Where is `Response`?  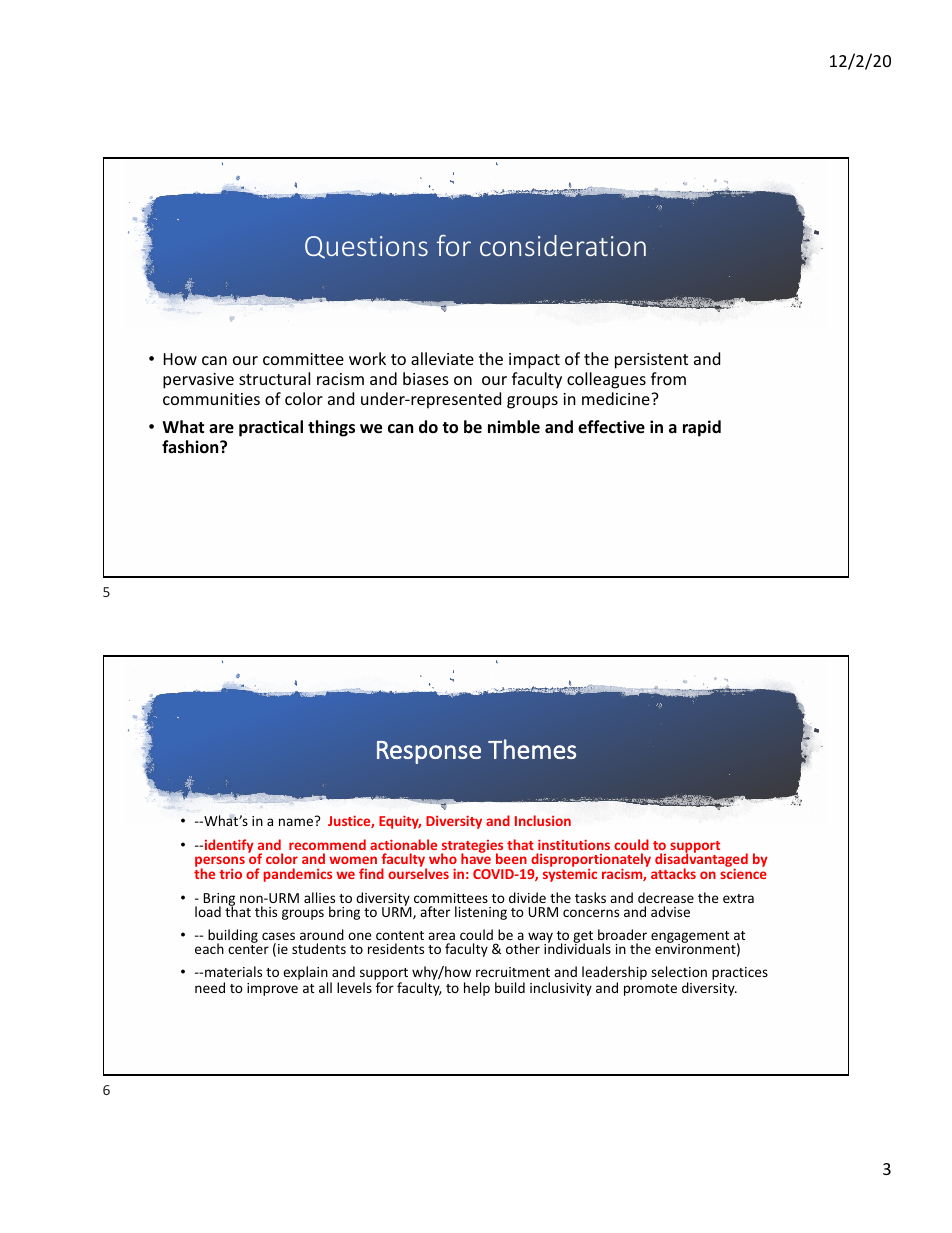 Response is located at coordinates (429, 752).
